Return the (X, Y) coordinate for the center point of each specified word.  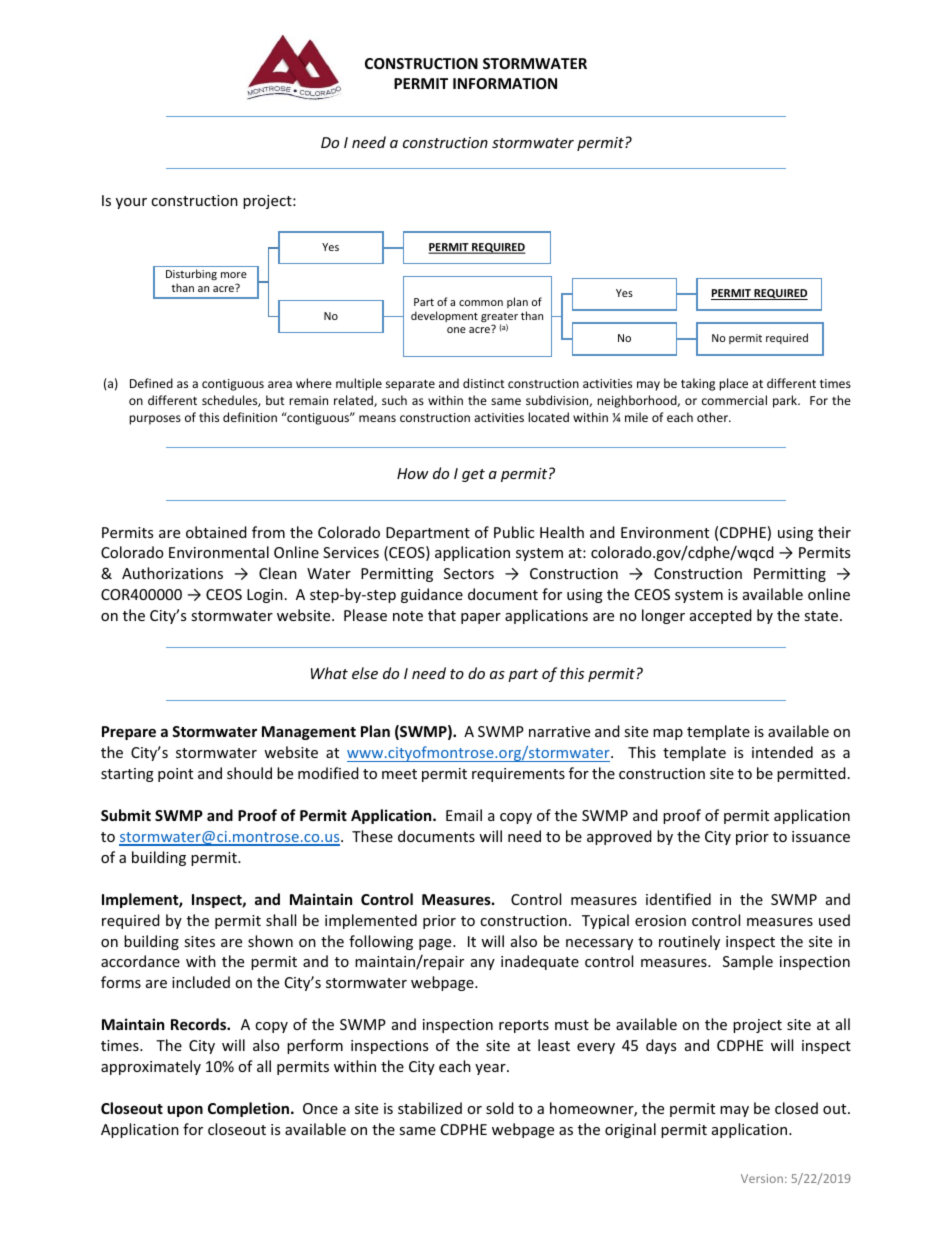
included (201, 982)
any (483, 964)
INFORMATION (505, 83)
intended (782, 752)
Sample (748, 962)
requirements (518, 775)
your (131, 203)
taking (698, 384)
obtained (216, 532)
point (175, 775)
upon (185, 1111)
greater (499, 319)
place (733, 384)
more (234, 275)
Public (514, 532)
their (834, 532)
